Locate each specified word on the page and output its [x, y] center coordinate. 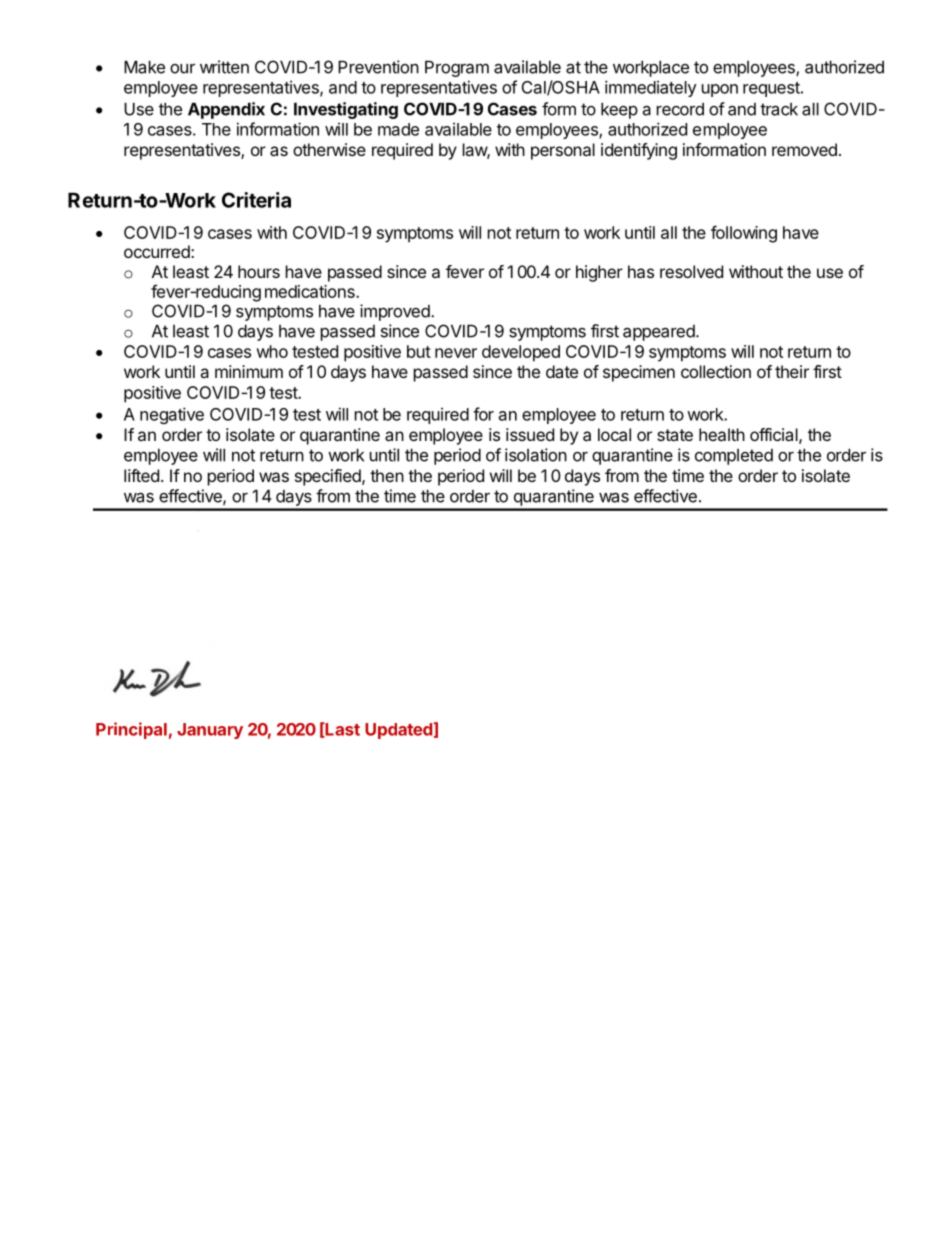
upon [720, 90]
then [387, 475]
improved [395, 312]
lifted [141, 475]
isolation [536, 455]
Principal [131, 730]
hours [259, 271]
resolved [691, 271]
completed [734, 457]
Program [457, 68]
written [224, 67]
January [210, 731]
